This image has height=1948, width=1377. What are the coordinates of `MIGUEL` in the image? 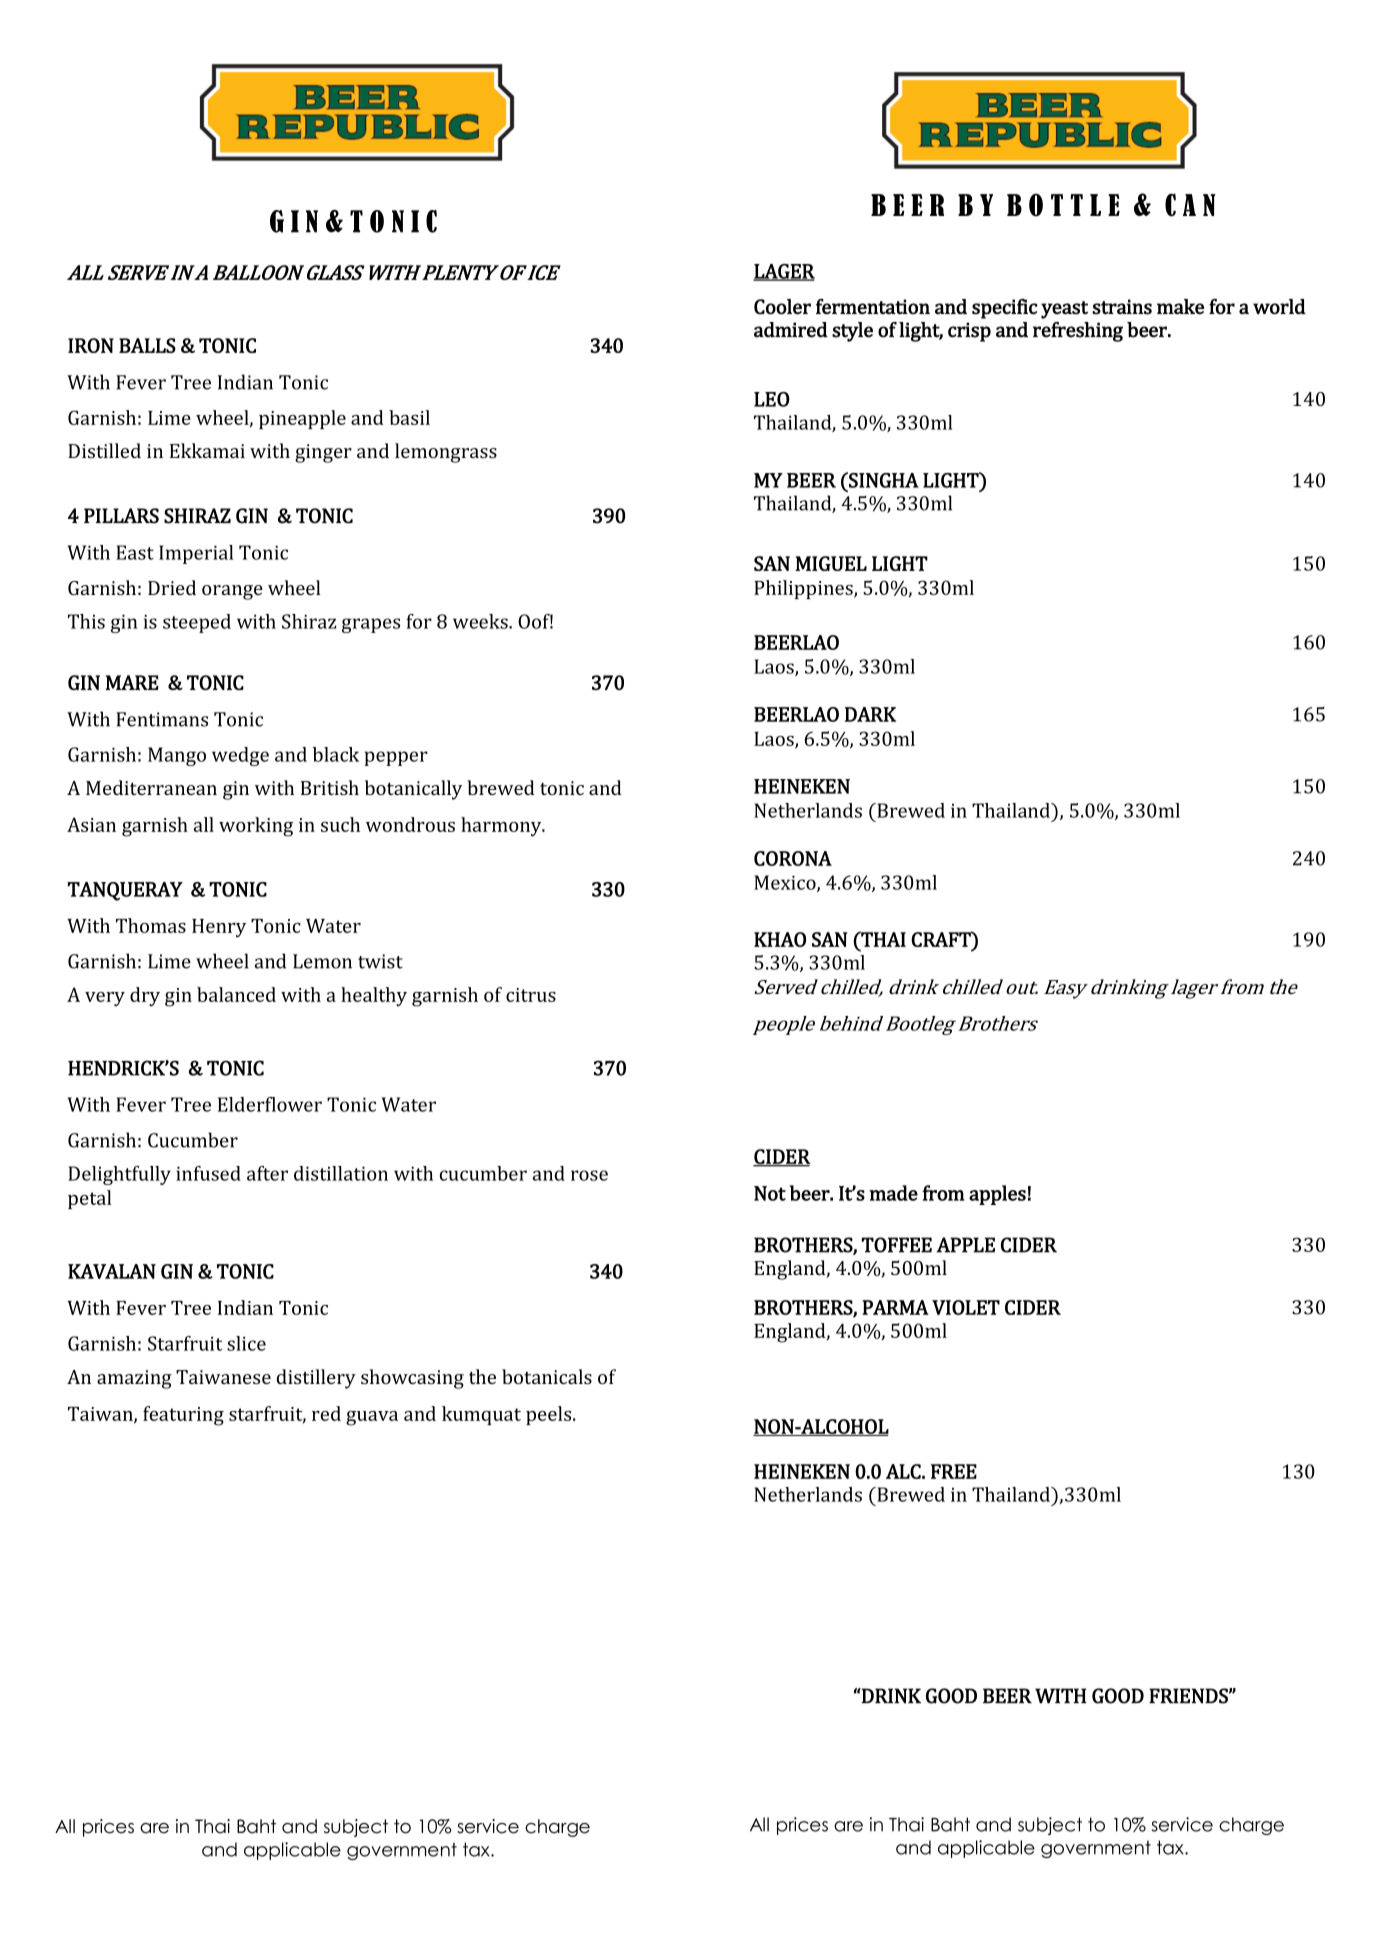 It's located at (831, 563).
